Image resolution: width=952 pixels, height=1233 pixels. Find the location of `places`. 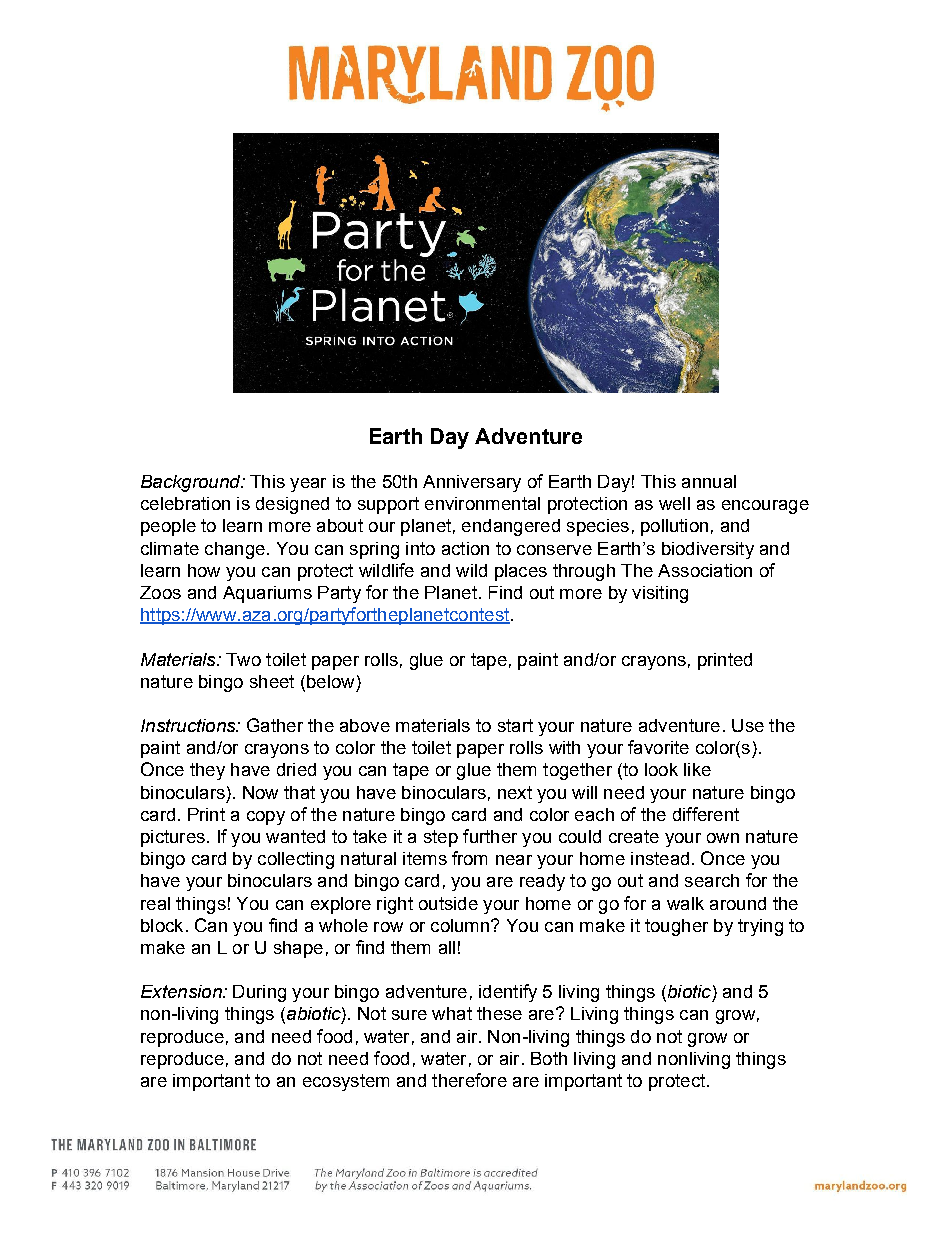

places is located at coordinates (521, 572).
